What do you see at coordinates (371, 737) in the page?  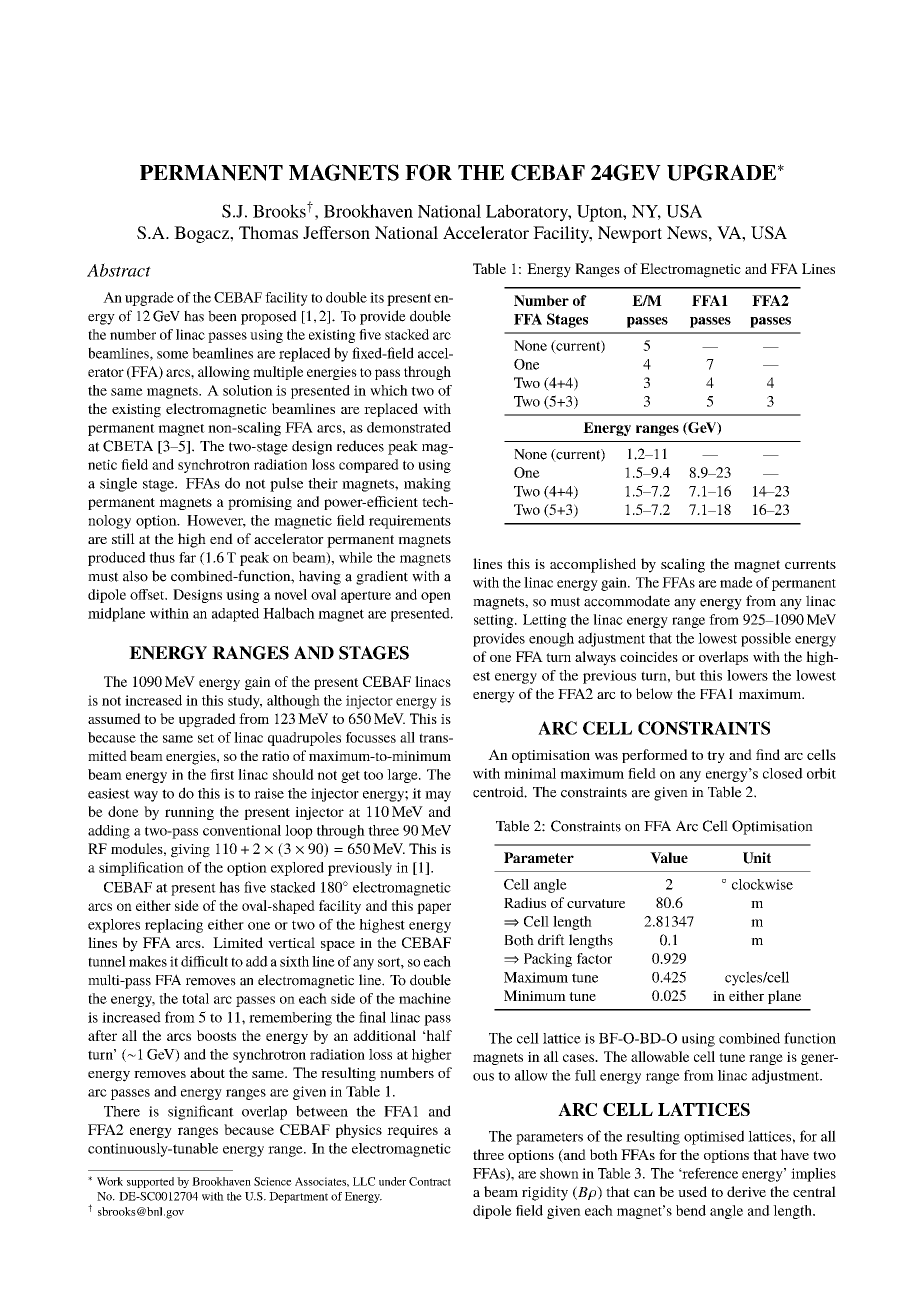 I see `focusses` at bounding box center [371, 737].
